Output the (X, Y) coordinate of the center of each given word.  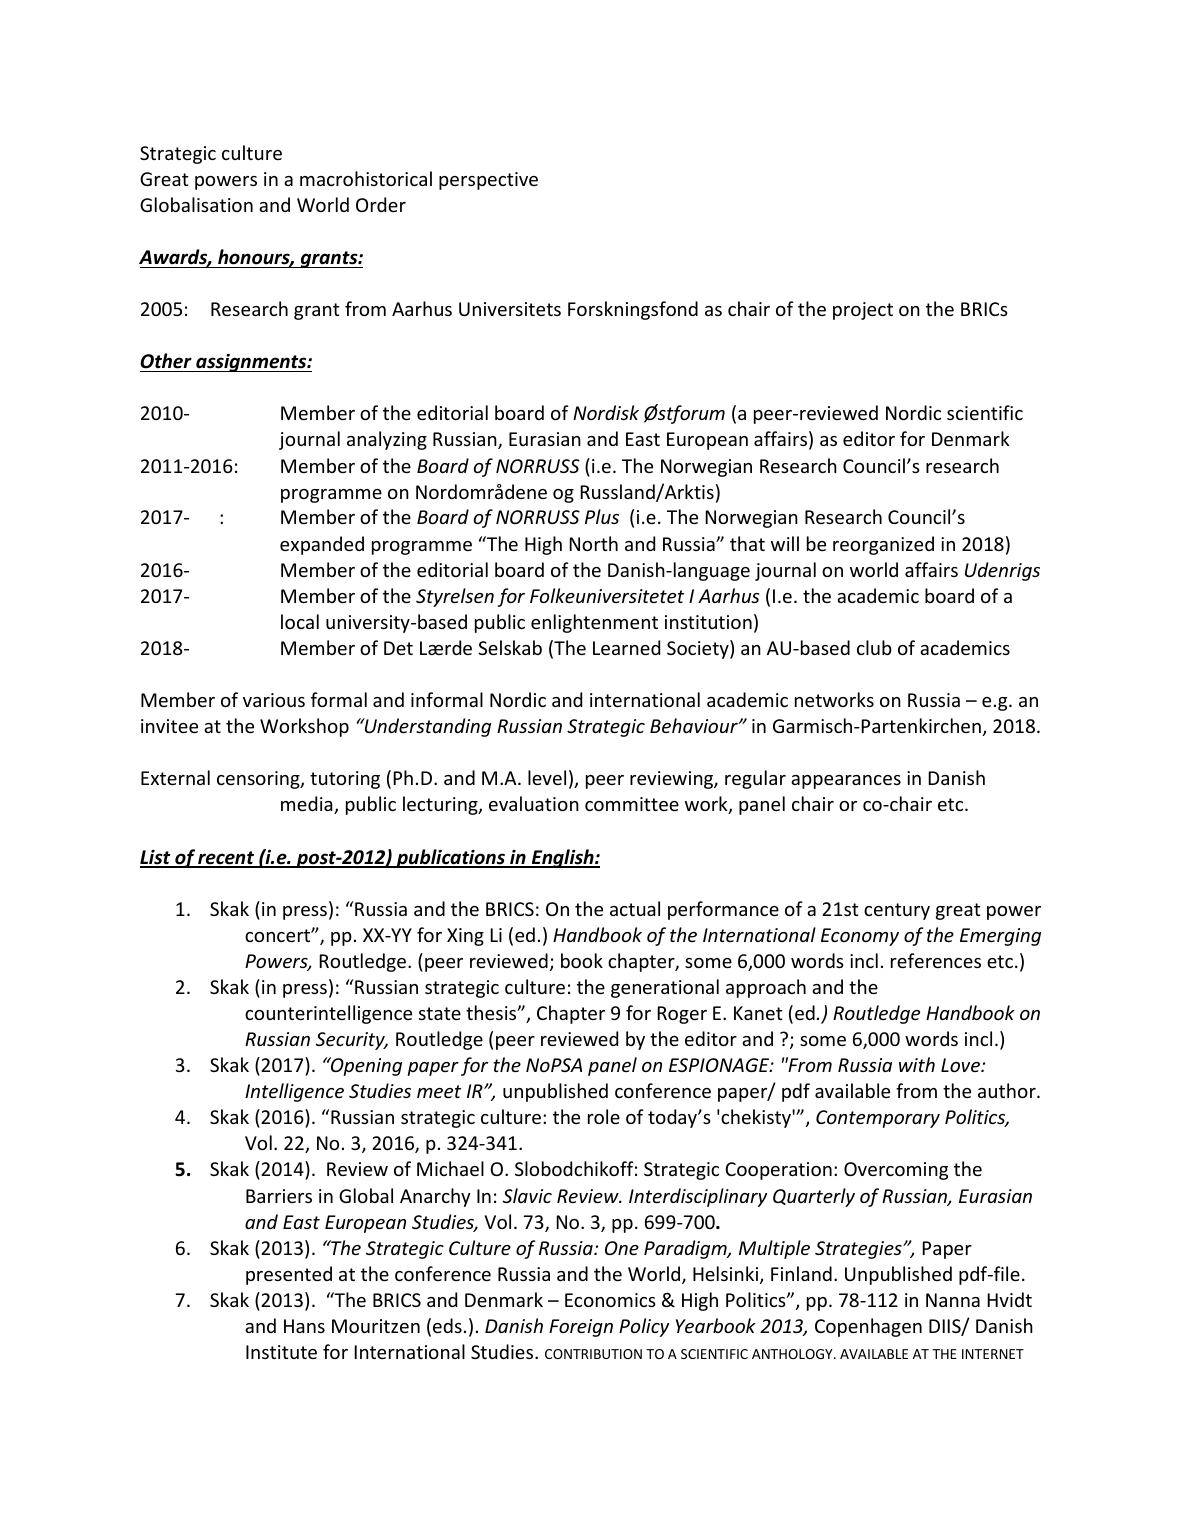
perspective (488, 181)
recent (226, 859)
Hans (304, 1326)
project (863, 311)
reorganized (883, 545)
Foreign (581, 1328)
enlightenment (594, 623)
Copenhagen (868, 1327)
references (936, 960)
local (300, 621)
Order (381, 204)
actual (635, 908)
